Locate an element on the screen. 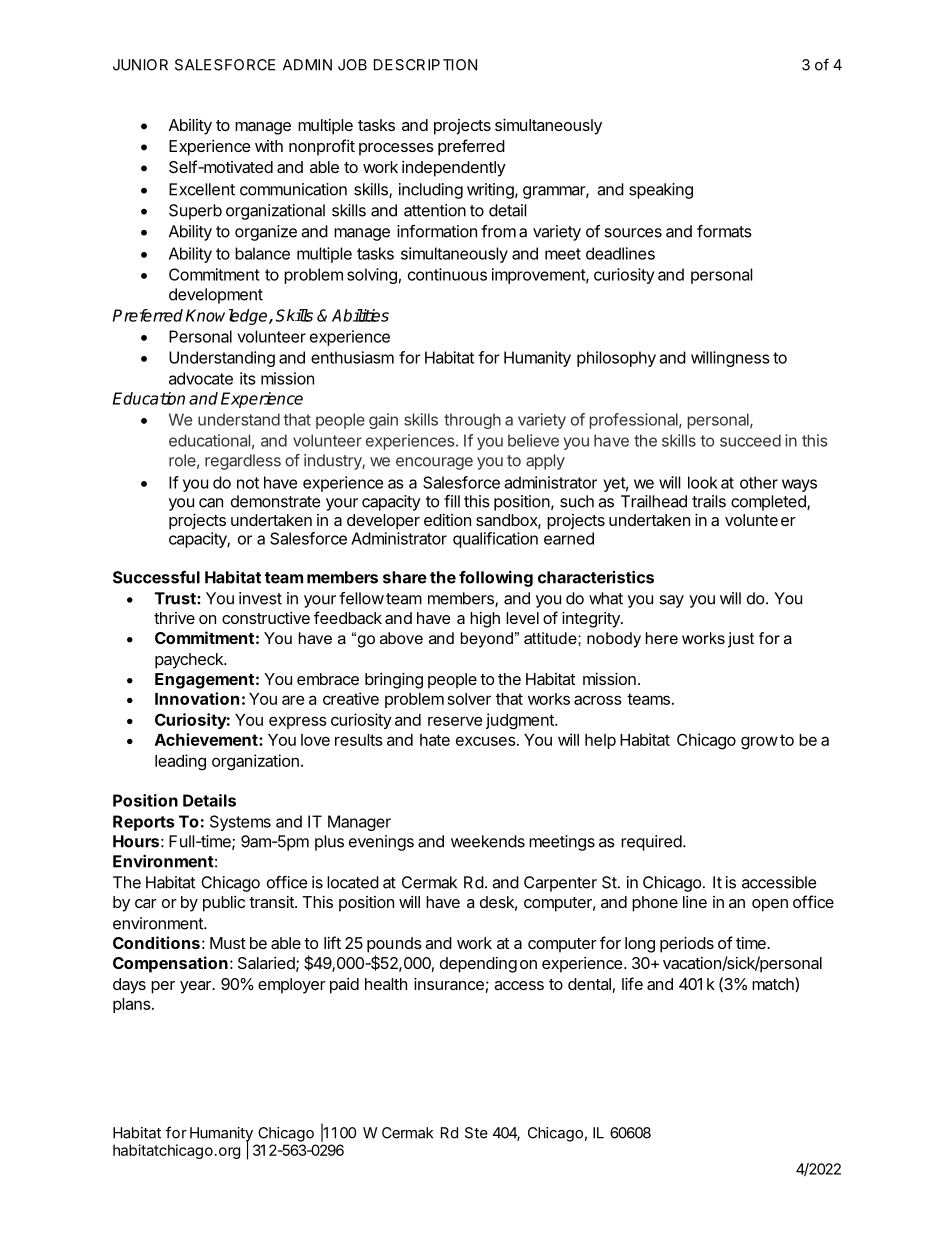 The width and height of the screenshot is (952, 1233). through is located at coordinates (472, 421).
